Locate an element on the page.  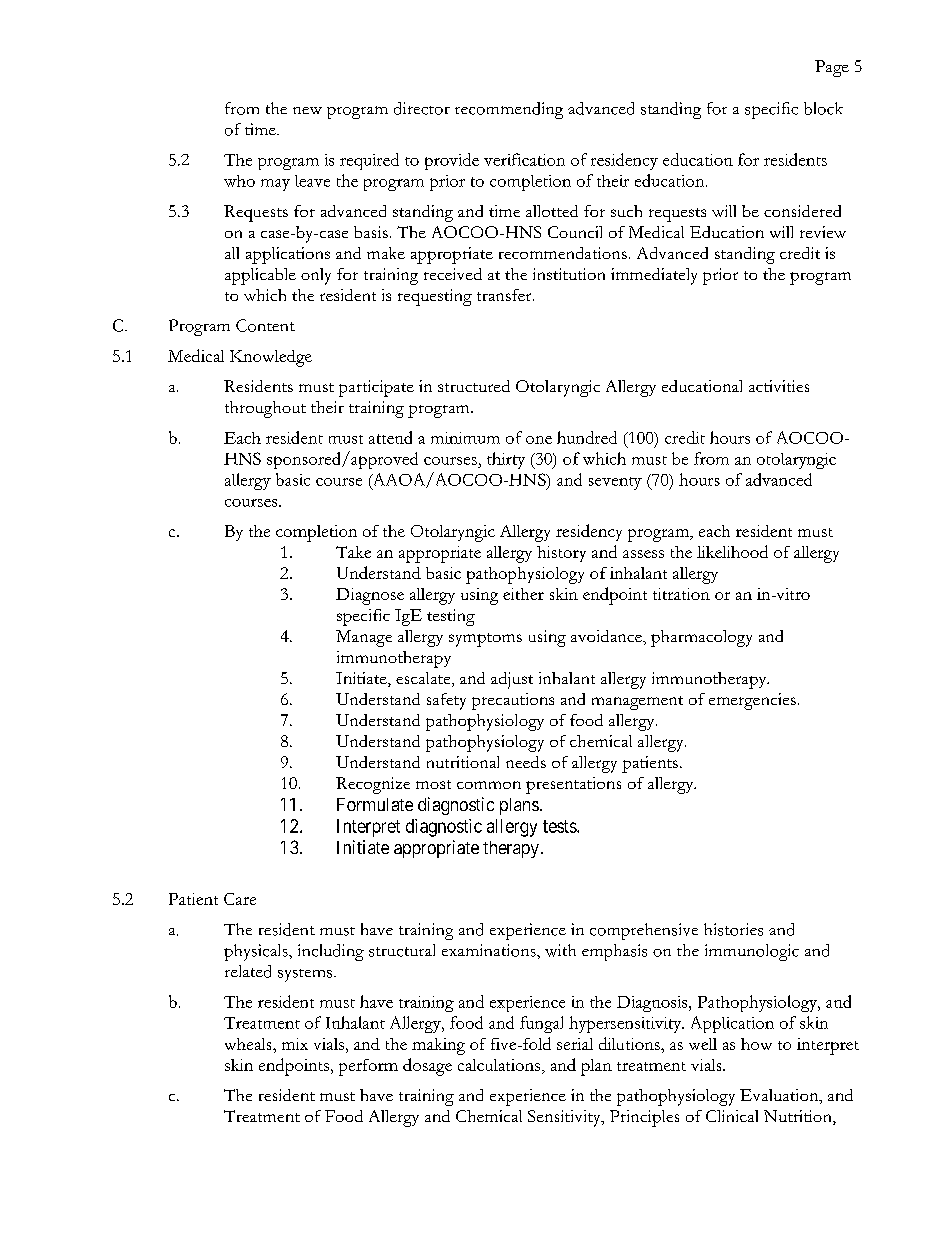
new is located at coordinates (307, 110).
